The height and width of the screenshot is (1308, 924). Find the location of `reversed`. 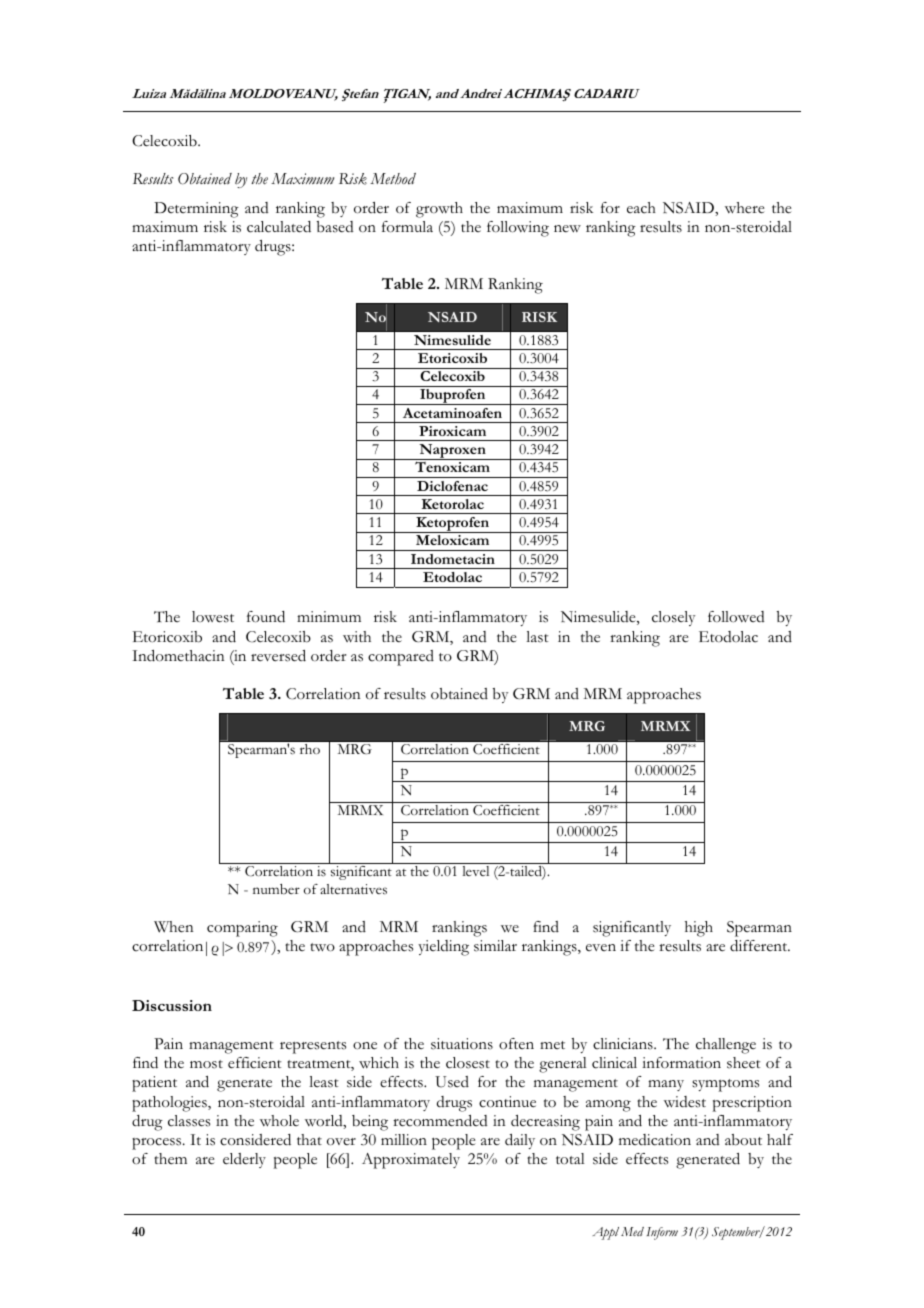

reversed is located at coordinates (278, 656).
